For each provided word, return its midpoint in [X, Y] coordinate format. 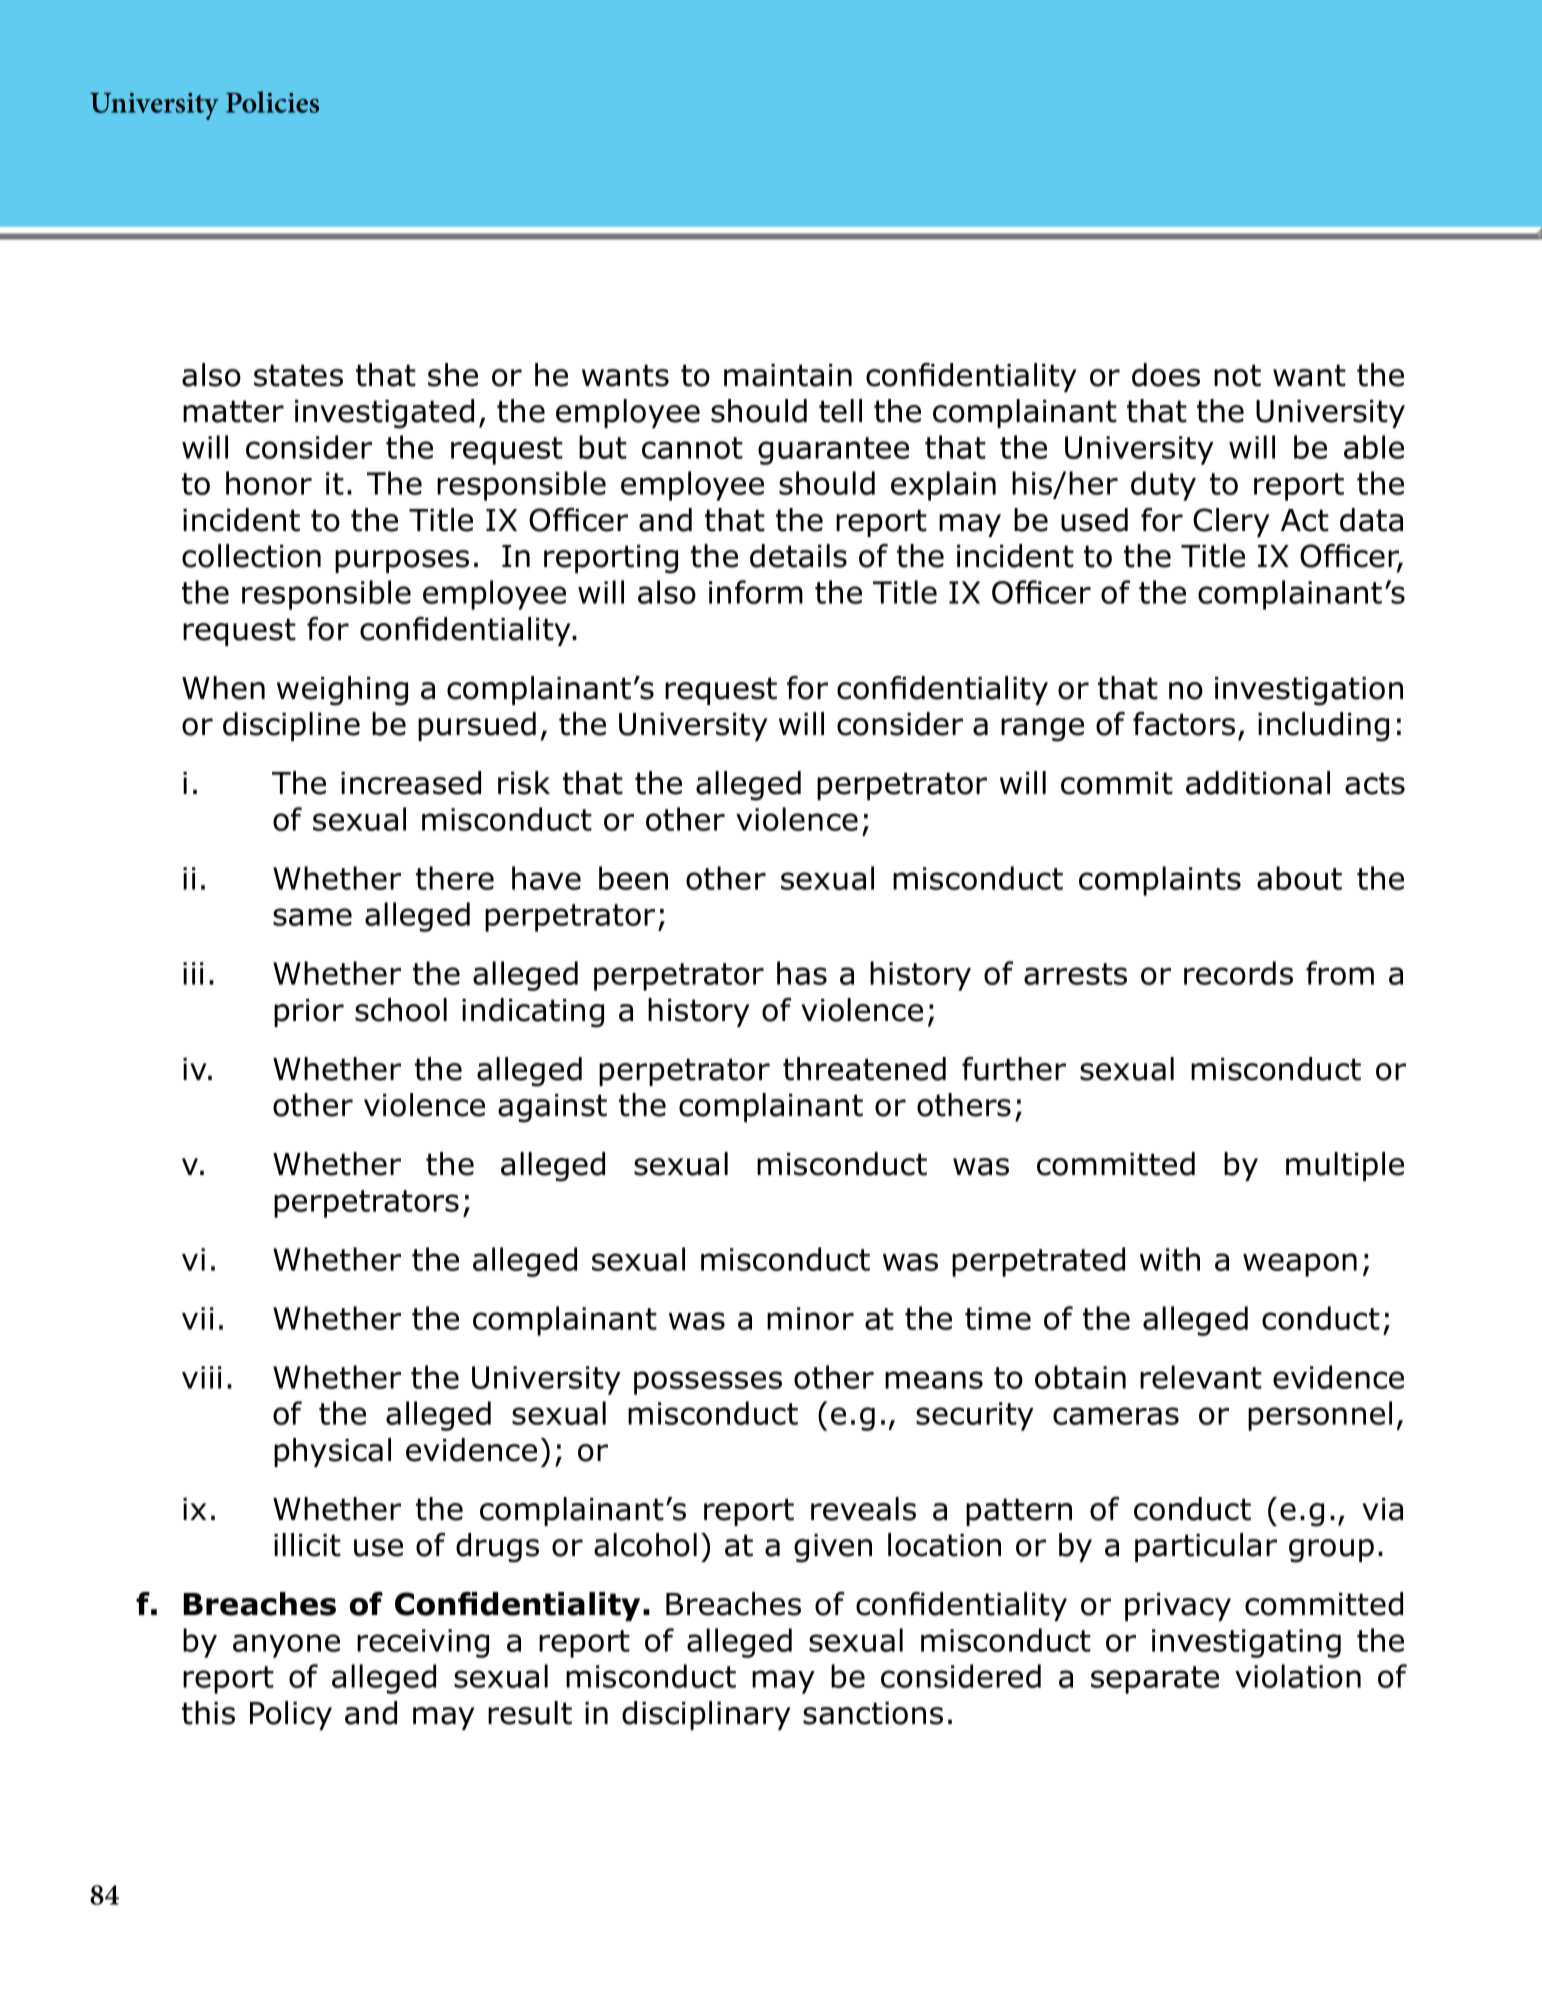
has [802, 973]
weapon [1300, 1265]
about [1299, 878]
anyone [286, 1646]
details [798, 556]
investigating [1246, 1643]
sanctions [873, 1713]
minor [810, 1318]
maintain [788, 375]
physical [332, 1452]
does [1166, 375]
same [312, 917]
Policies [272, 102]
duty [1163, 486]
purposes [402, 561]
